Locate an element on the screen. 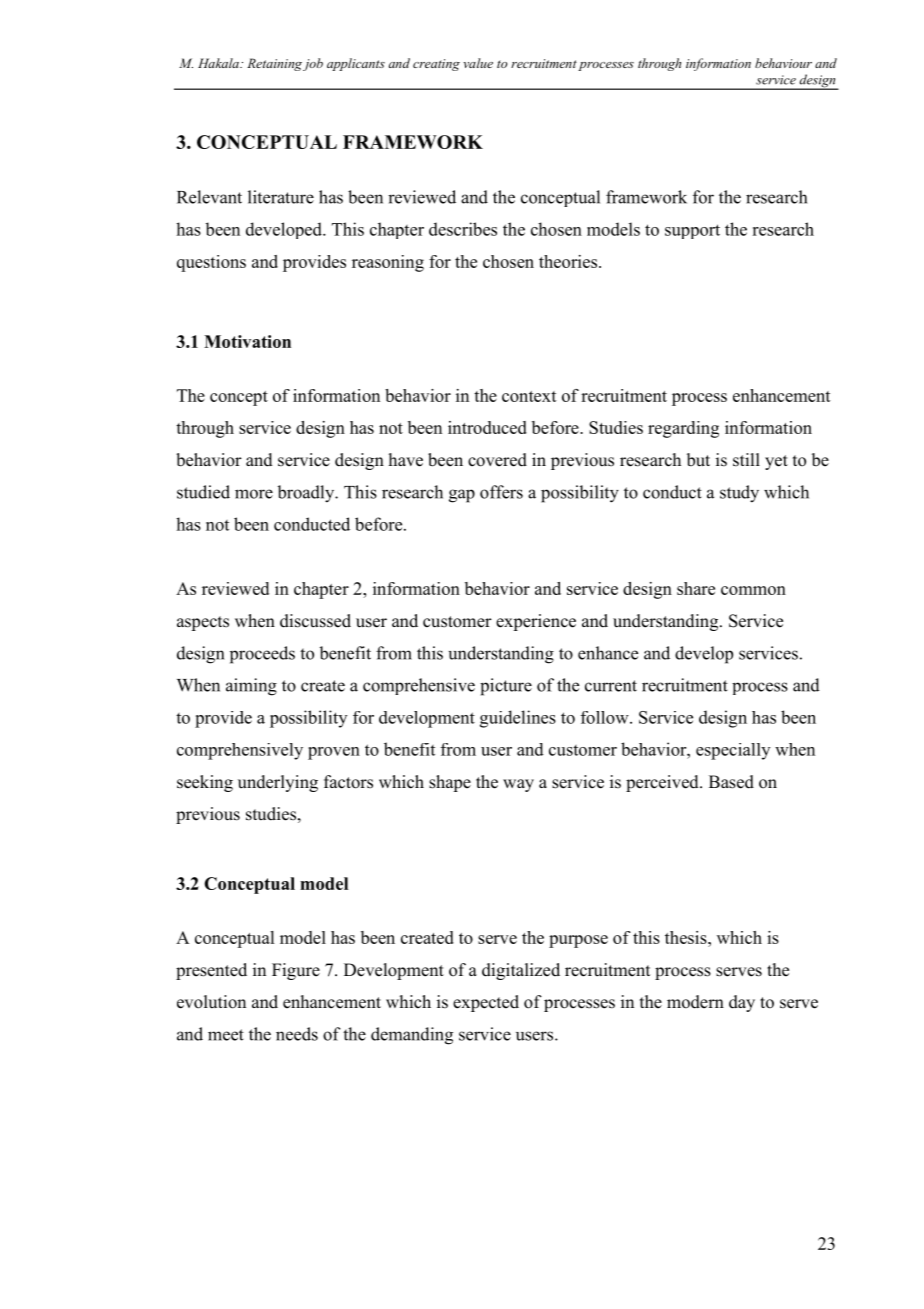 The width and height of the screenshot is (924, 1309). share is located at coordinates (696, 588).
